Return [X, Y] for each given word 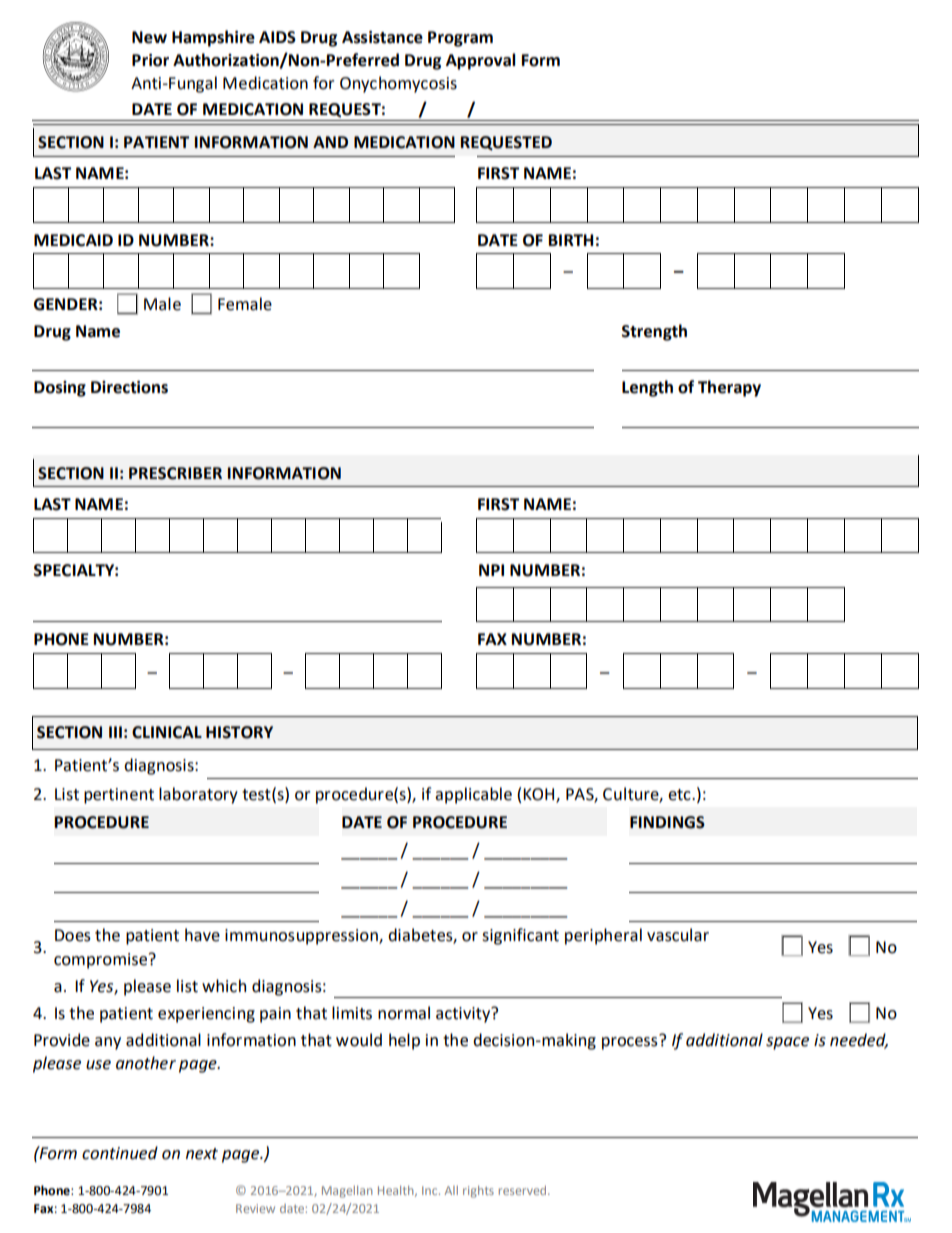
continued [120, 1153]
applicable [473, 795]
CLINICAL [167, 732]
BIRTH [571, 240]
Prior [150, 60]
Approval [480, 61]
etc [680, 795]
